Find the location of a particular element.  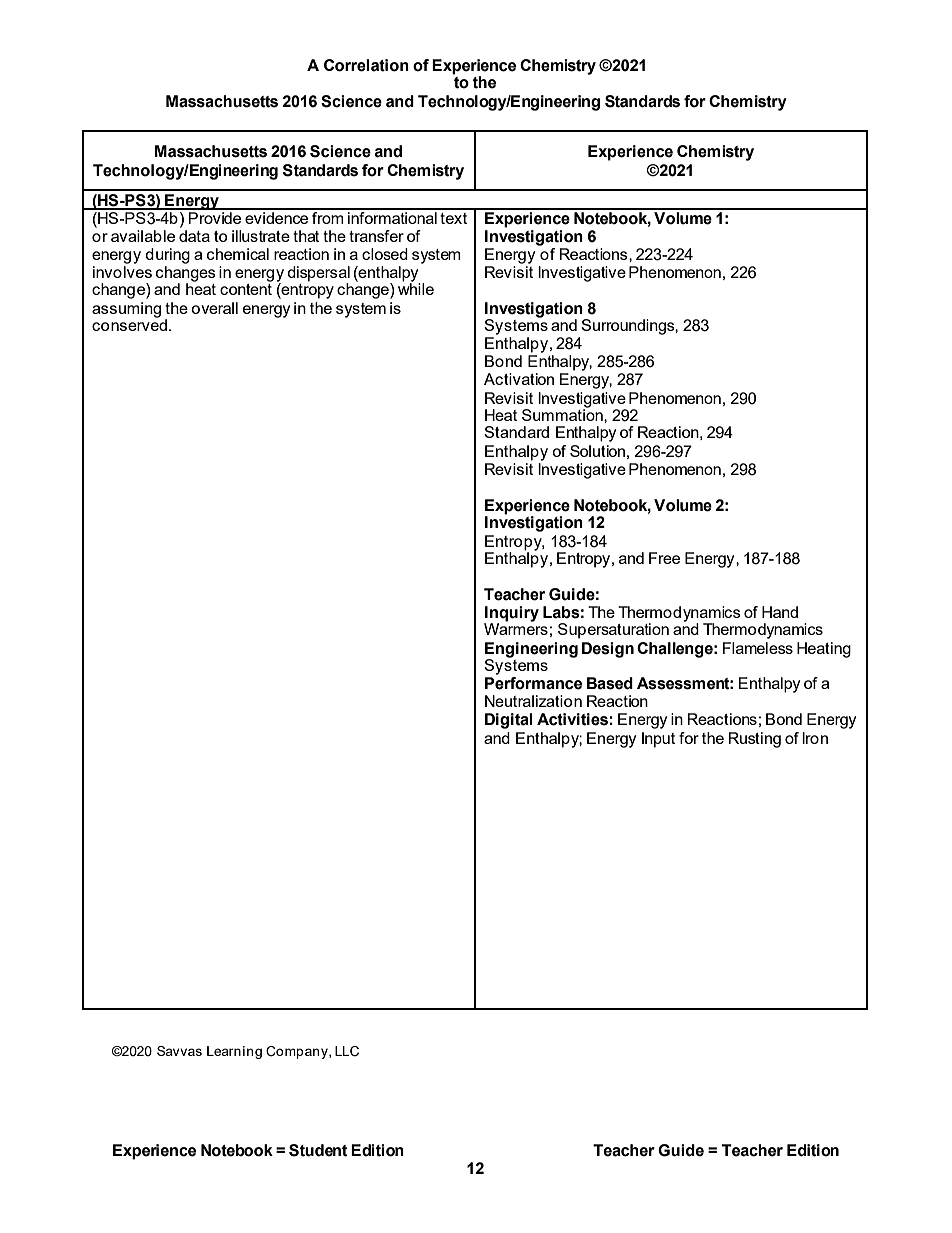

LLC is located at coordinates (347, 1051).
